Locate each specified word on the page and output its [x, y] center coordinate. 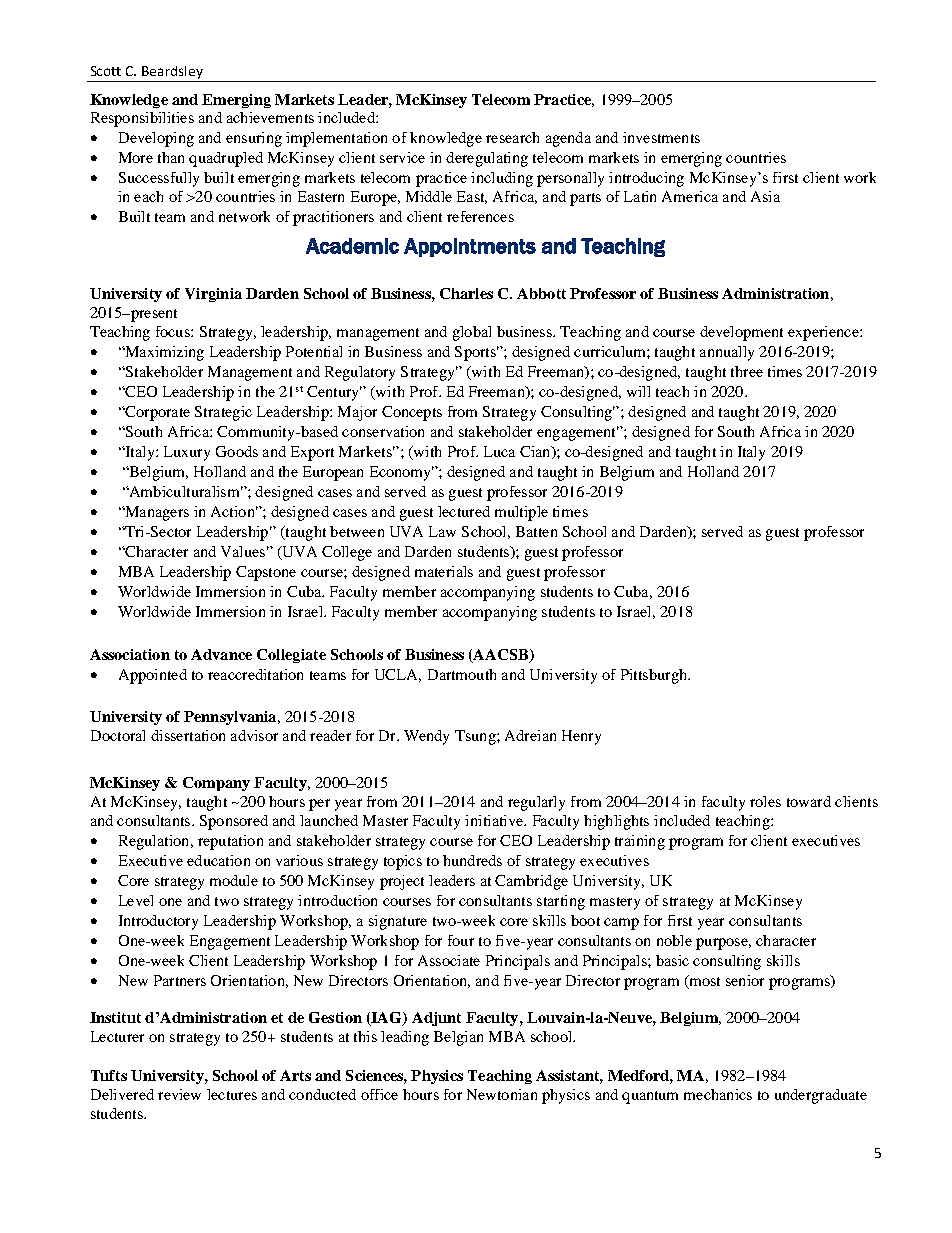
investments [661, 137]
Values [243, 551]
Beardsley [172, 72]
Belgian [458, 1038]
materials [444, 571]
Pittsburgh [655, 676]
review [179, 1094]
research [512, 137]
